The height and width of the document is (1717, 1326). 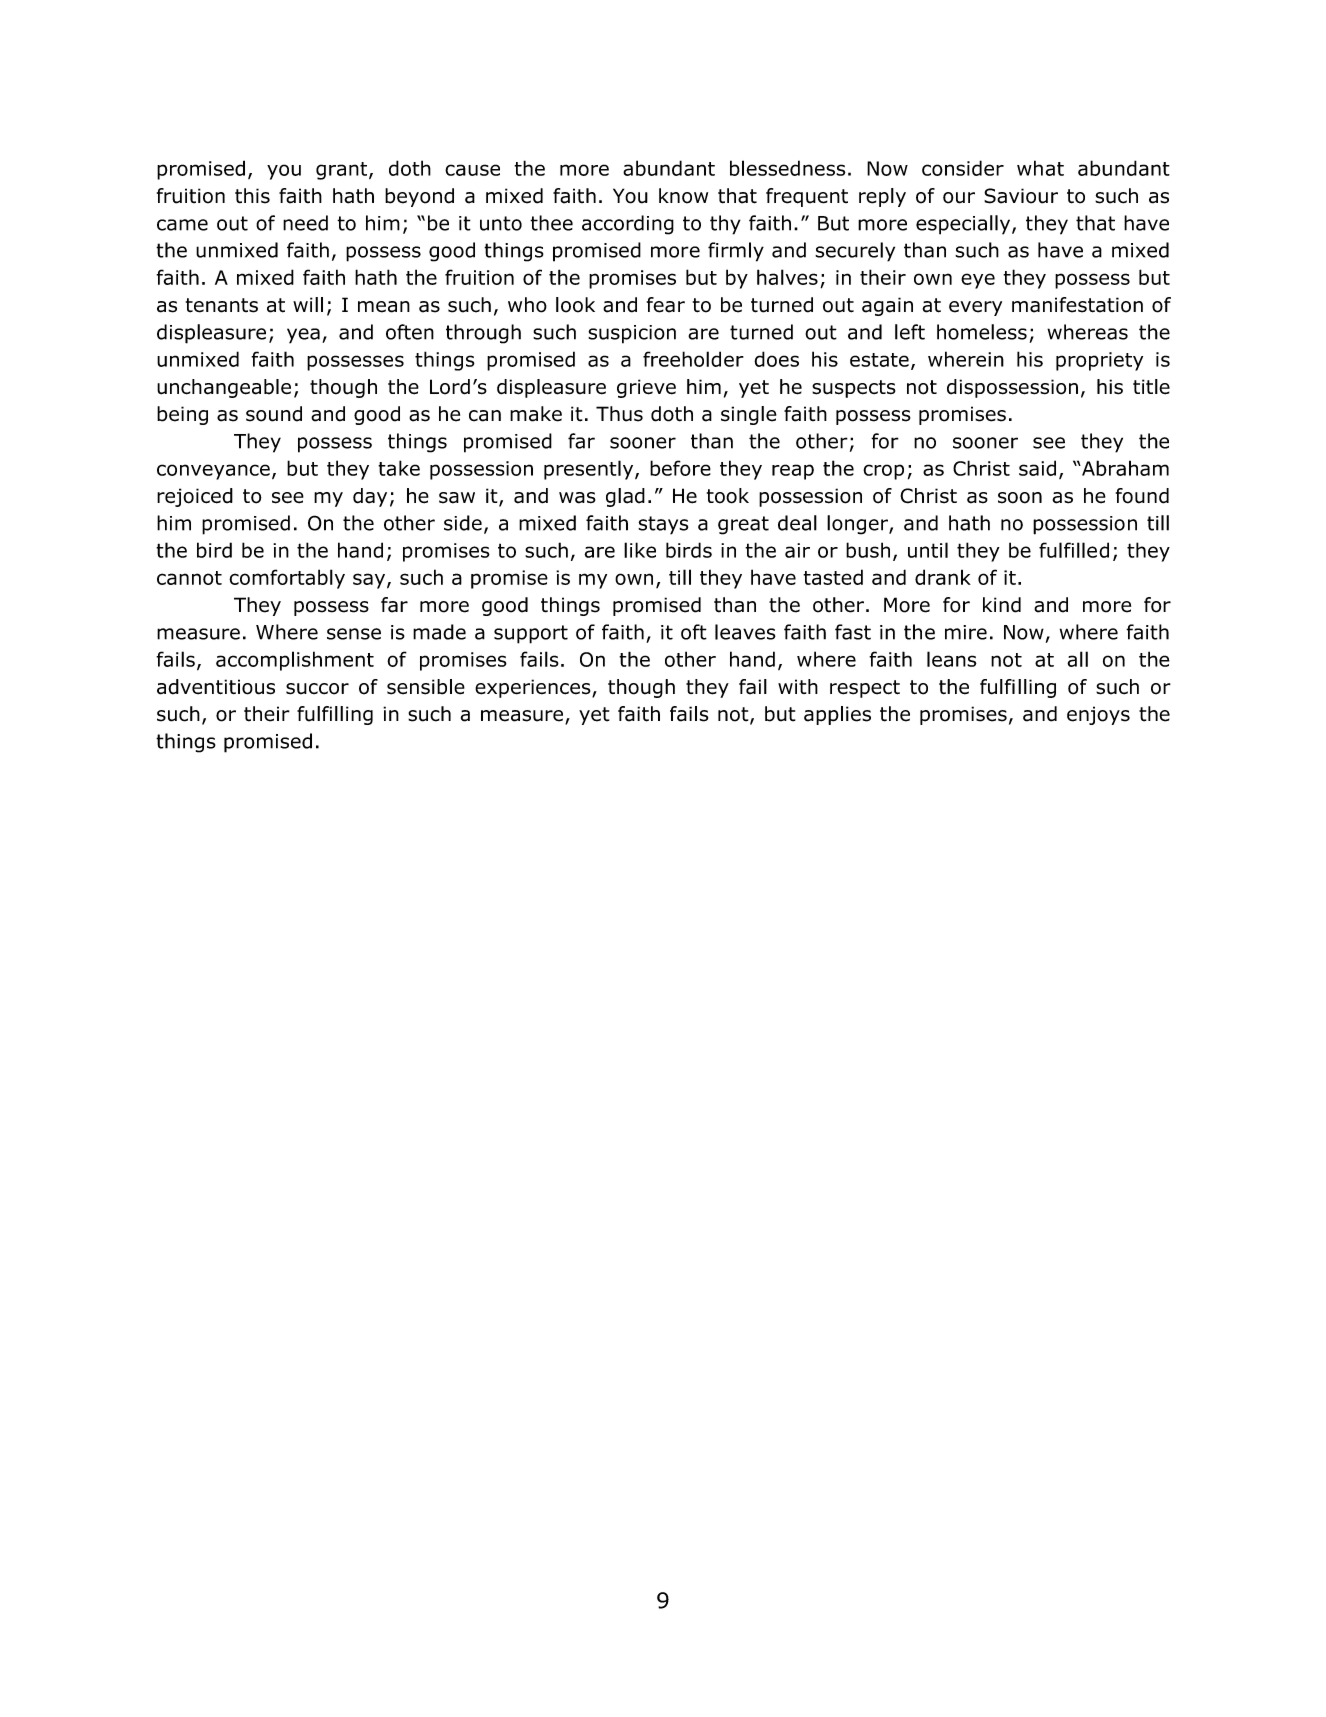 I want to click on enjoys, so click(x=1098, y=715).
